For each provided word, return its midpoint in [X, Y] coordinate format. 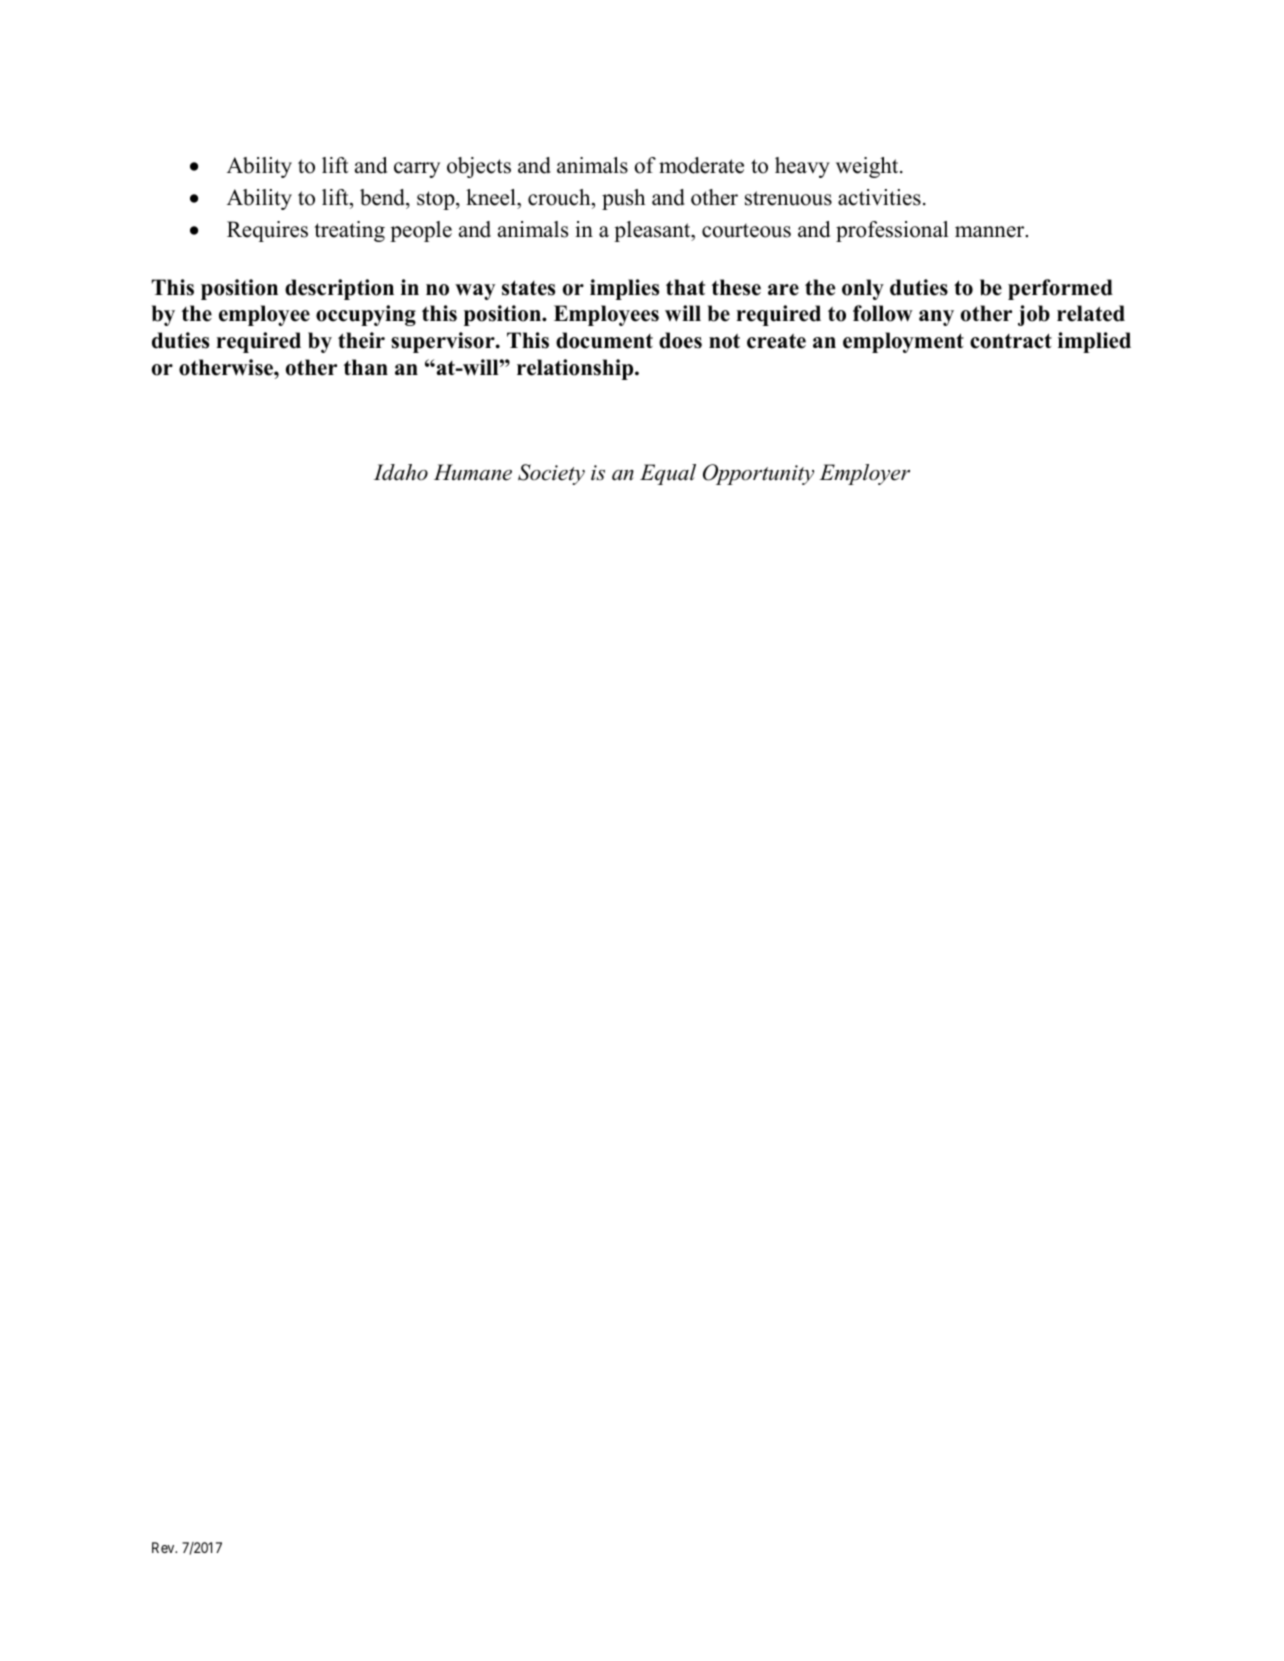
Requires [267, 231]
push [623, 199]
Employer [864, 474]
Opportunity [758, 474]
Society [551, 474]
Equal [668, 474]
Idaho [401, 472]
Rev [164, 1547]
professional [892, 231]
